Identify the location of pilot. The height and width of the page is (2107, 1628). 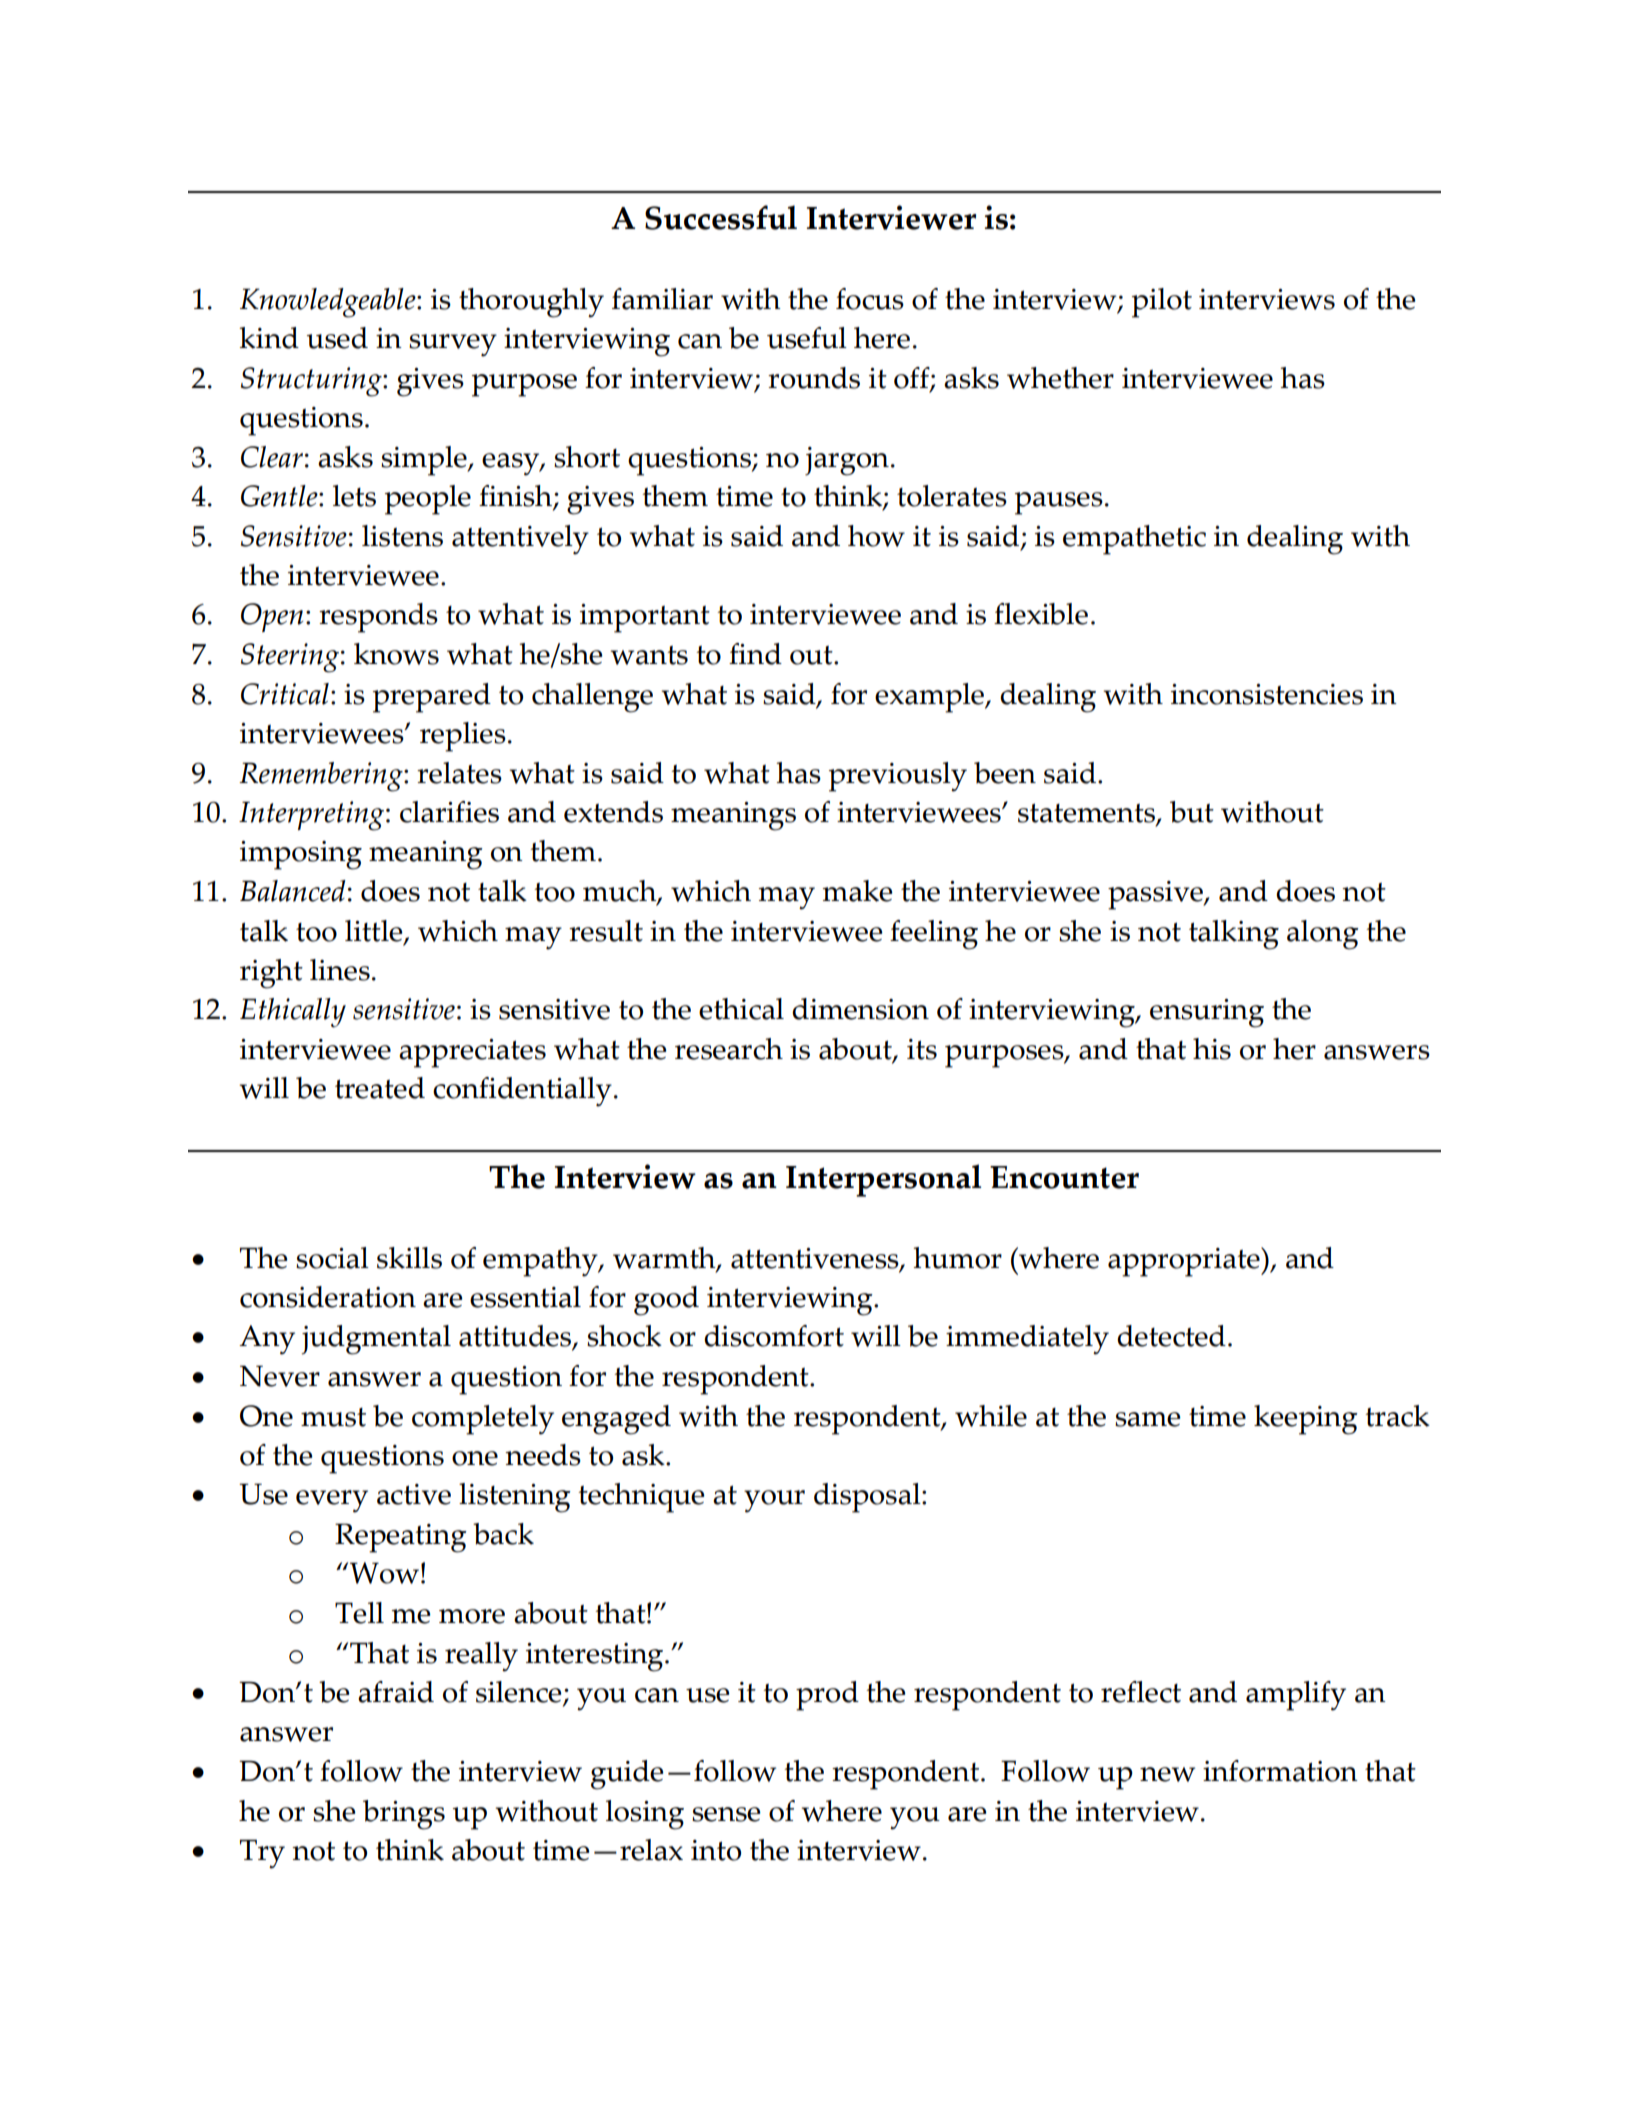
(1162, 303).
